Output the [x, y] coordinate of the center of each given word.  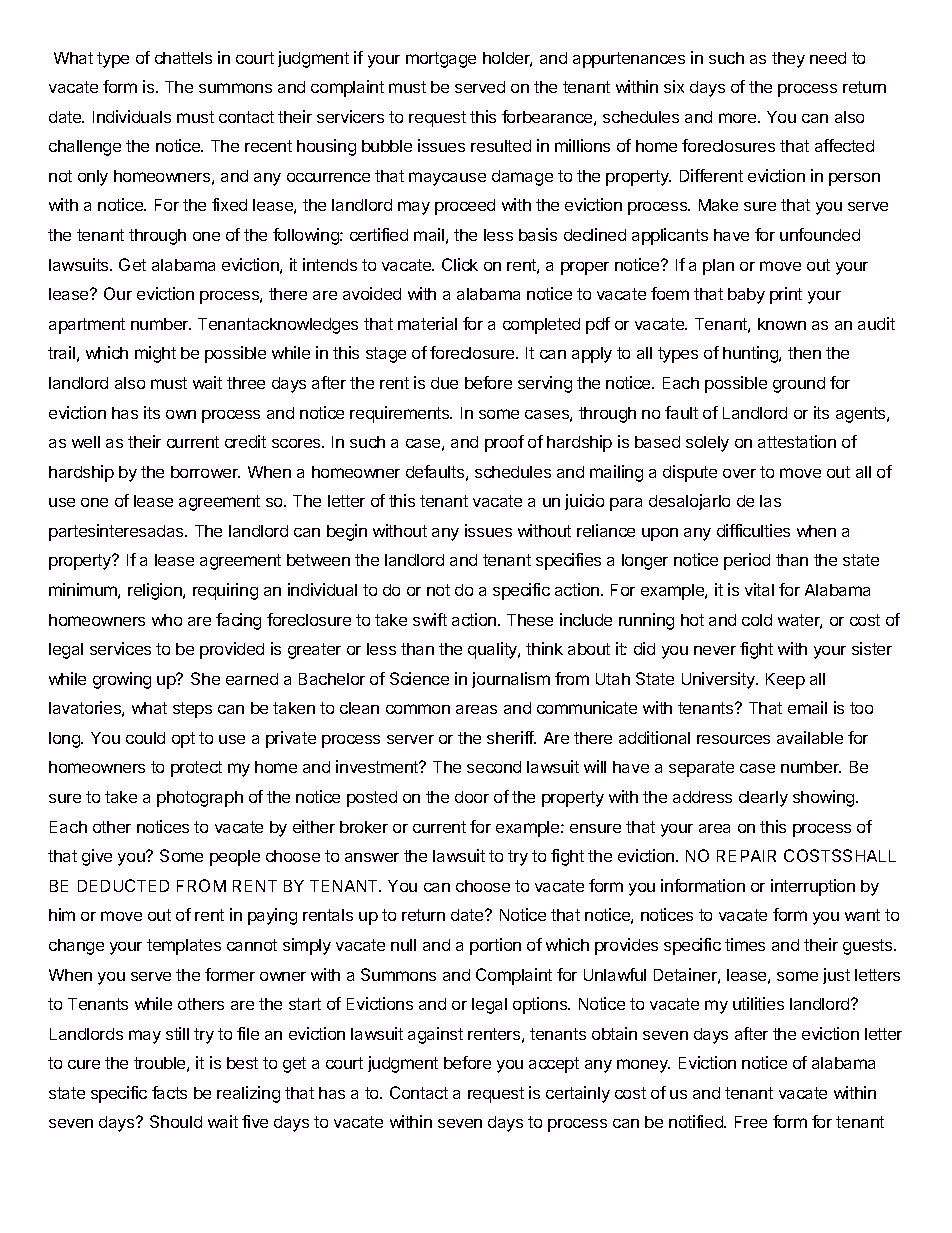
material [427, 323]
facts [169, 1092]
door [472, 797]
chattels [183, 58]
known [782, 324]
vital [759, 589]
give [97, 857]
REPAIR [746, 856]
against [435, 1035]
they [788, 60]
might [155, 354]
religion [156, 591]
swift [430, 619]
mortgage [441, 60]
